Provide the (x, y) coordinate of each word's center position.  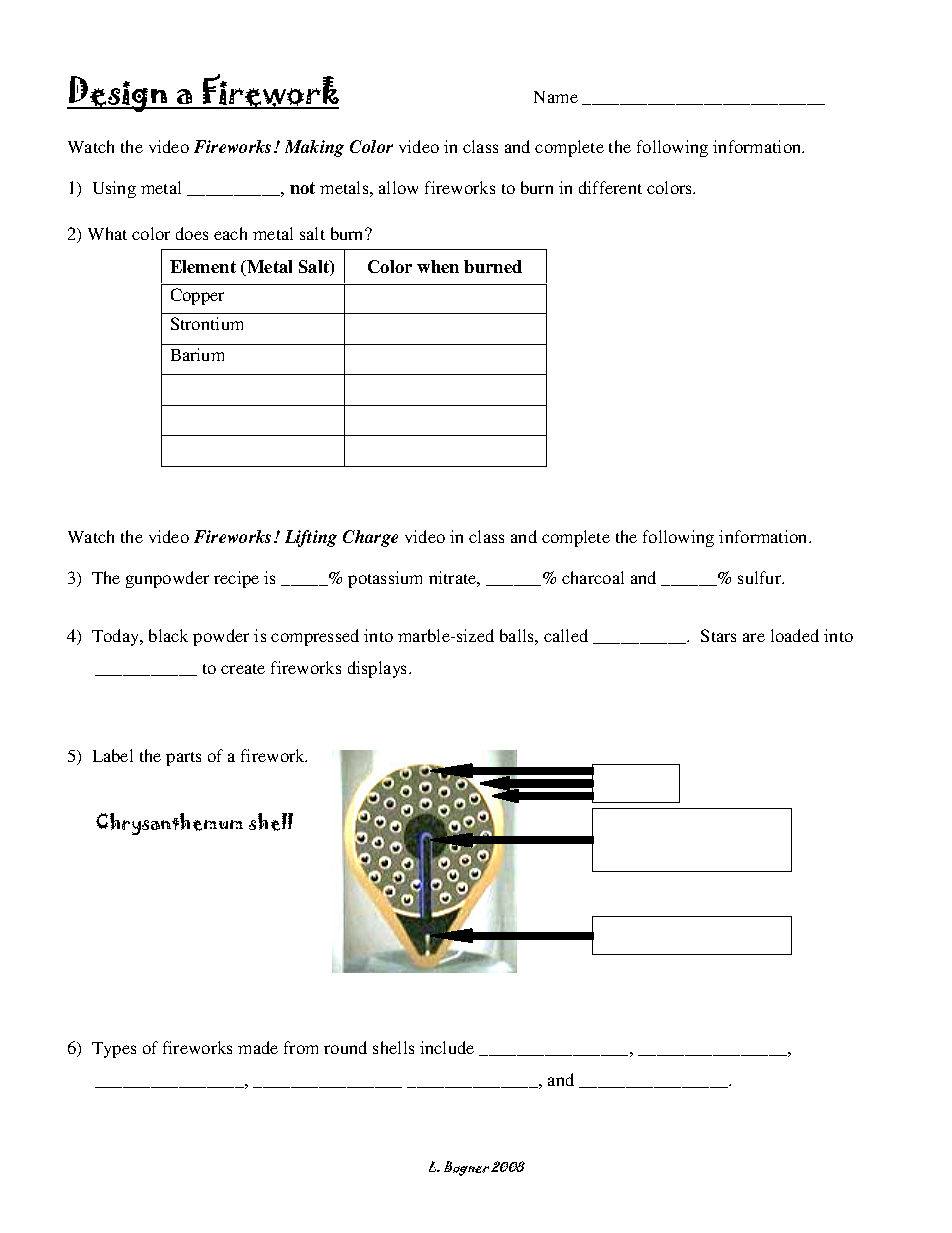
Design (118, 94)
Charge (370, 538)
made (258, 1047)
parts (183, 759)
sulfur (761, 577)
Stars (718, 635)
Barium (197, 354)
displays (379, 669)
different (610, 187)
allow (398, 187)
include (447, 1047)
